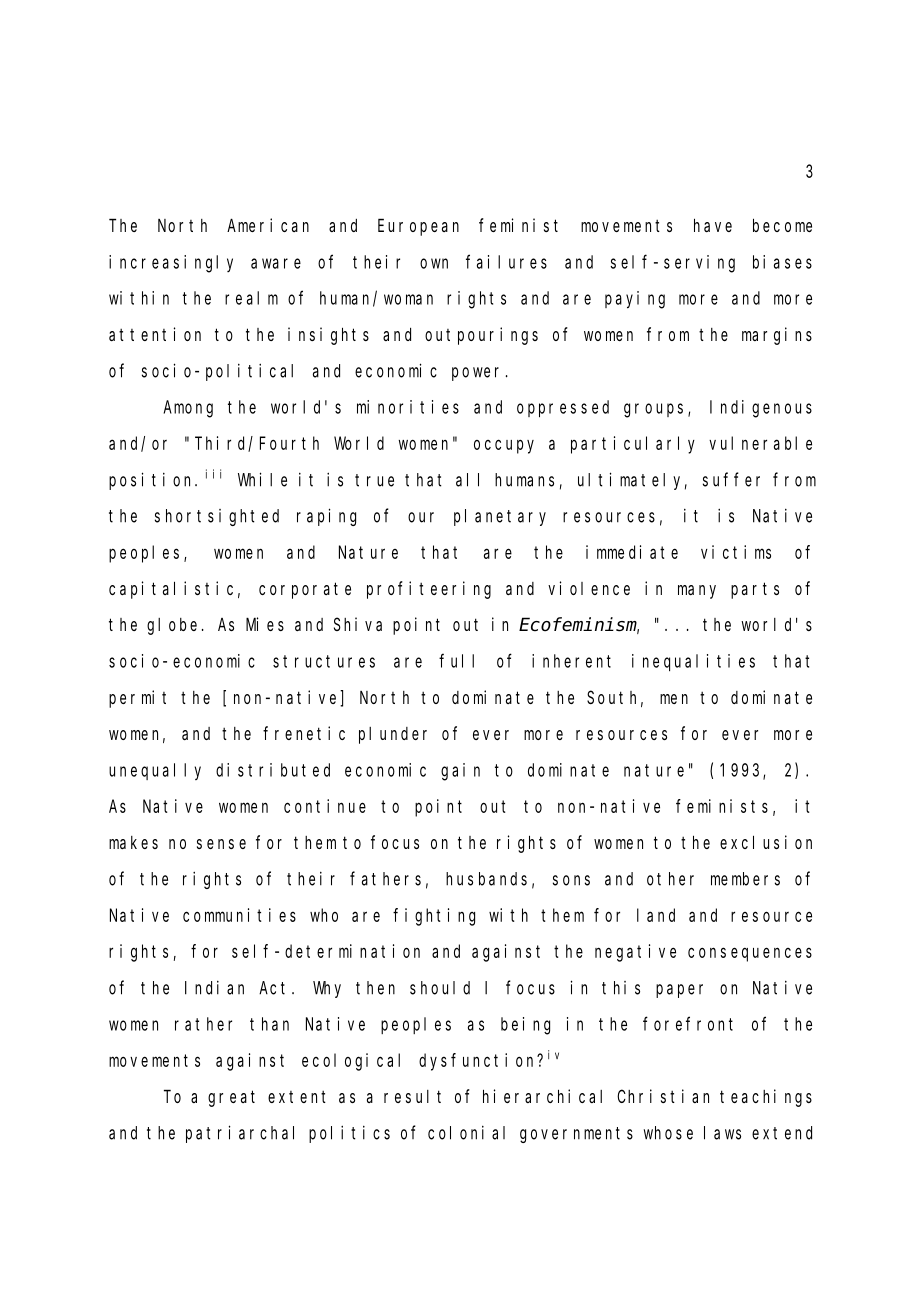  Describe the element at coordinates (722, 1133) in the image. I see `laws` at that location.
